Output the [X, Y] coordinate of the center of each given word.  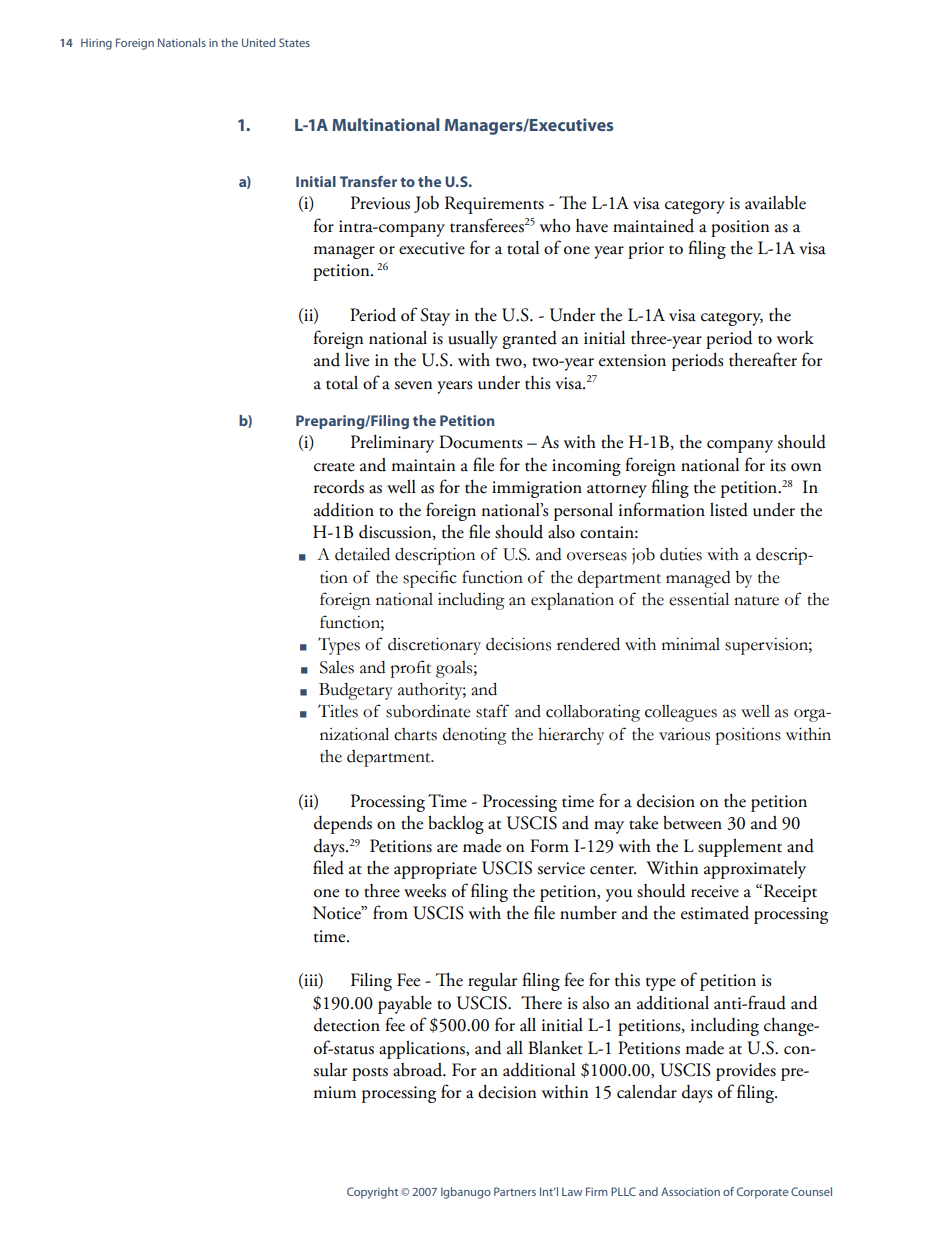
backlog [456, 825]
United [258, 42]
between [692, 823]
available [775, 203]
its [778, 465]
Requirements [494, 205]
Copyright [372, 1193]
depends [343, 825]
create [334, 467]
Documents [480, 442]
